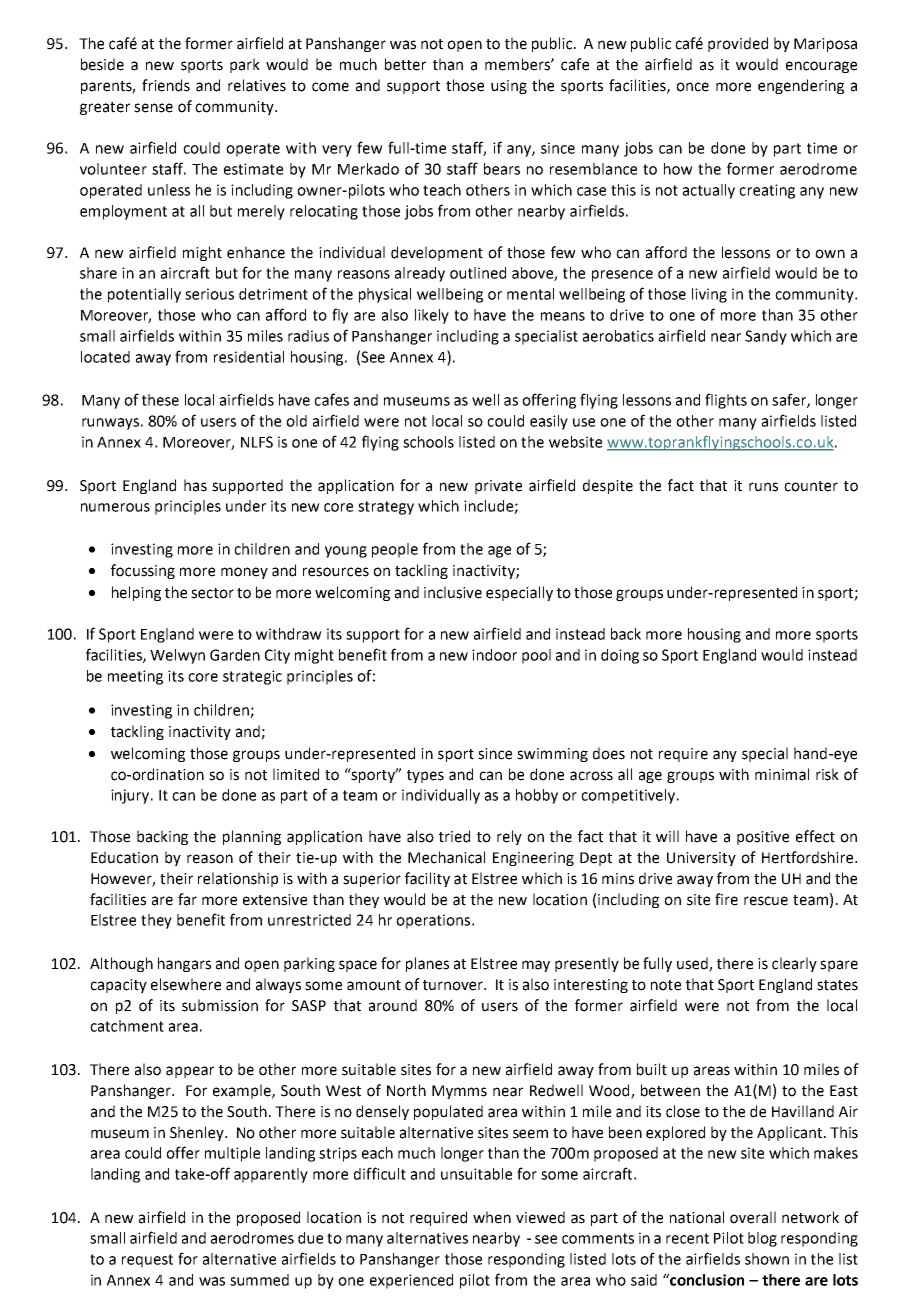 The width and height of the screenshot is (924, 1308). Describe the element at coordinates (166, 85) in the screenshot. I see `friends` at that location.
